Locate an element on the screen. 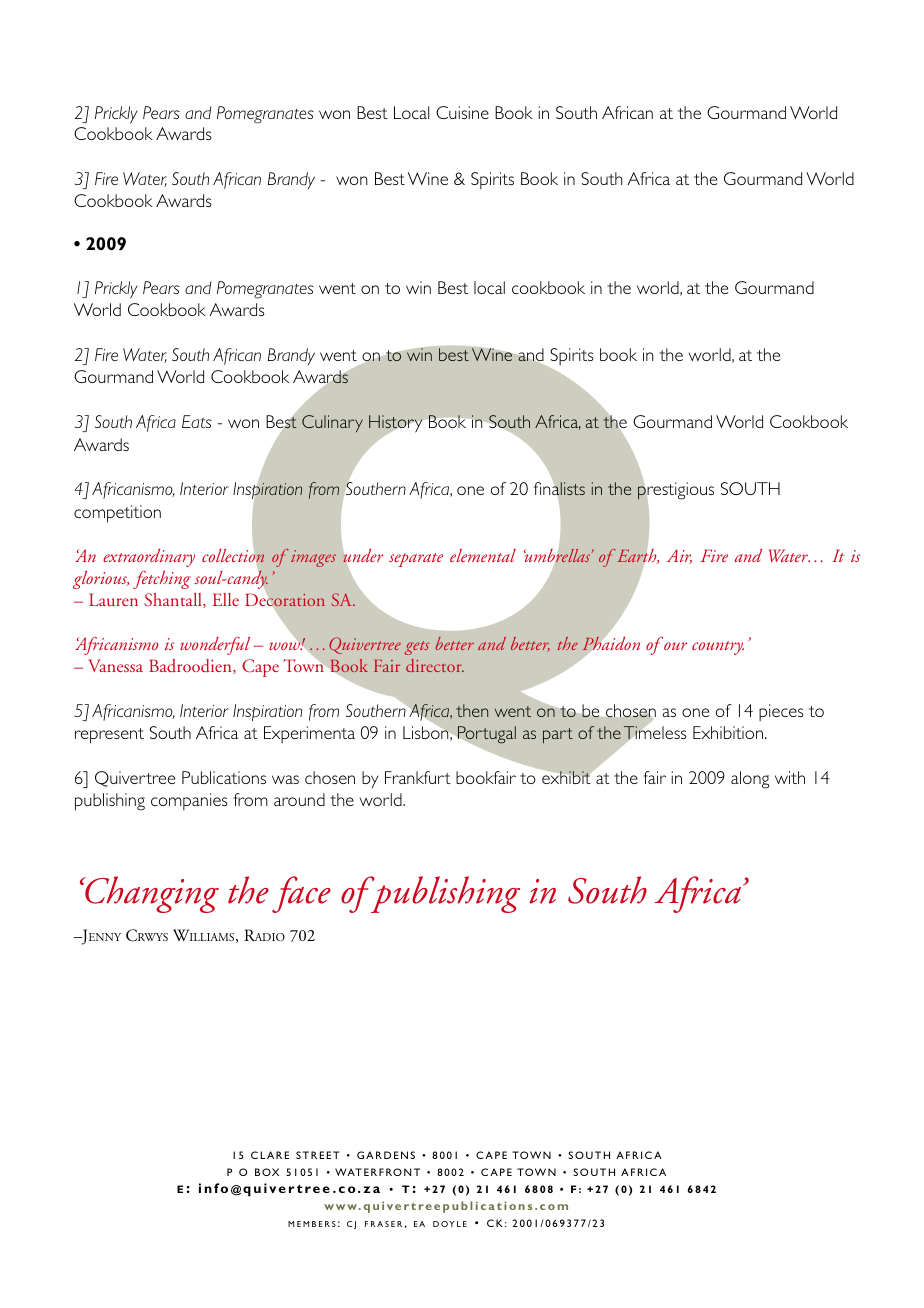  Cuisine is located at coordinates (462, 112).
